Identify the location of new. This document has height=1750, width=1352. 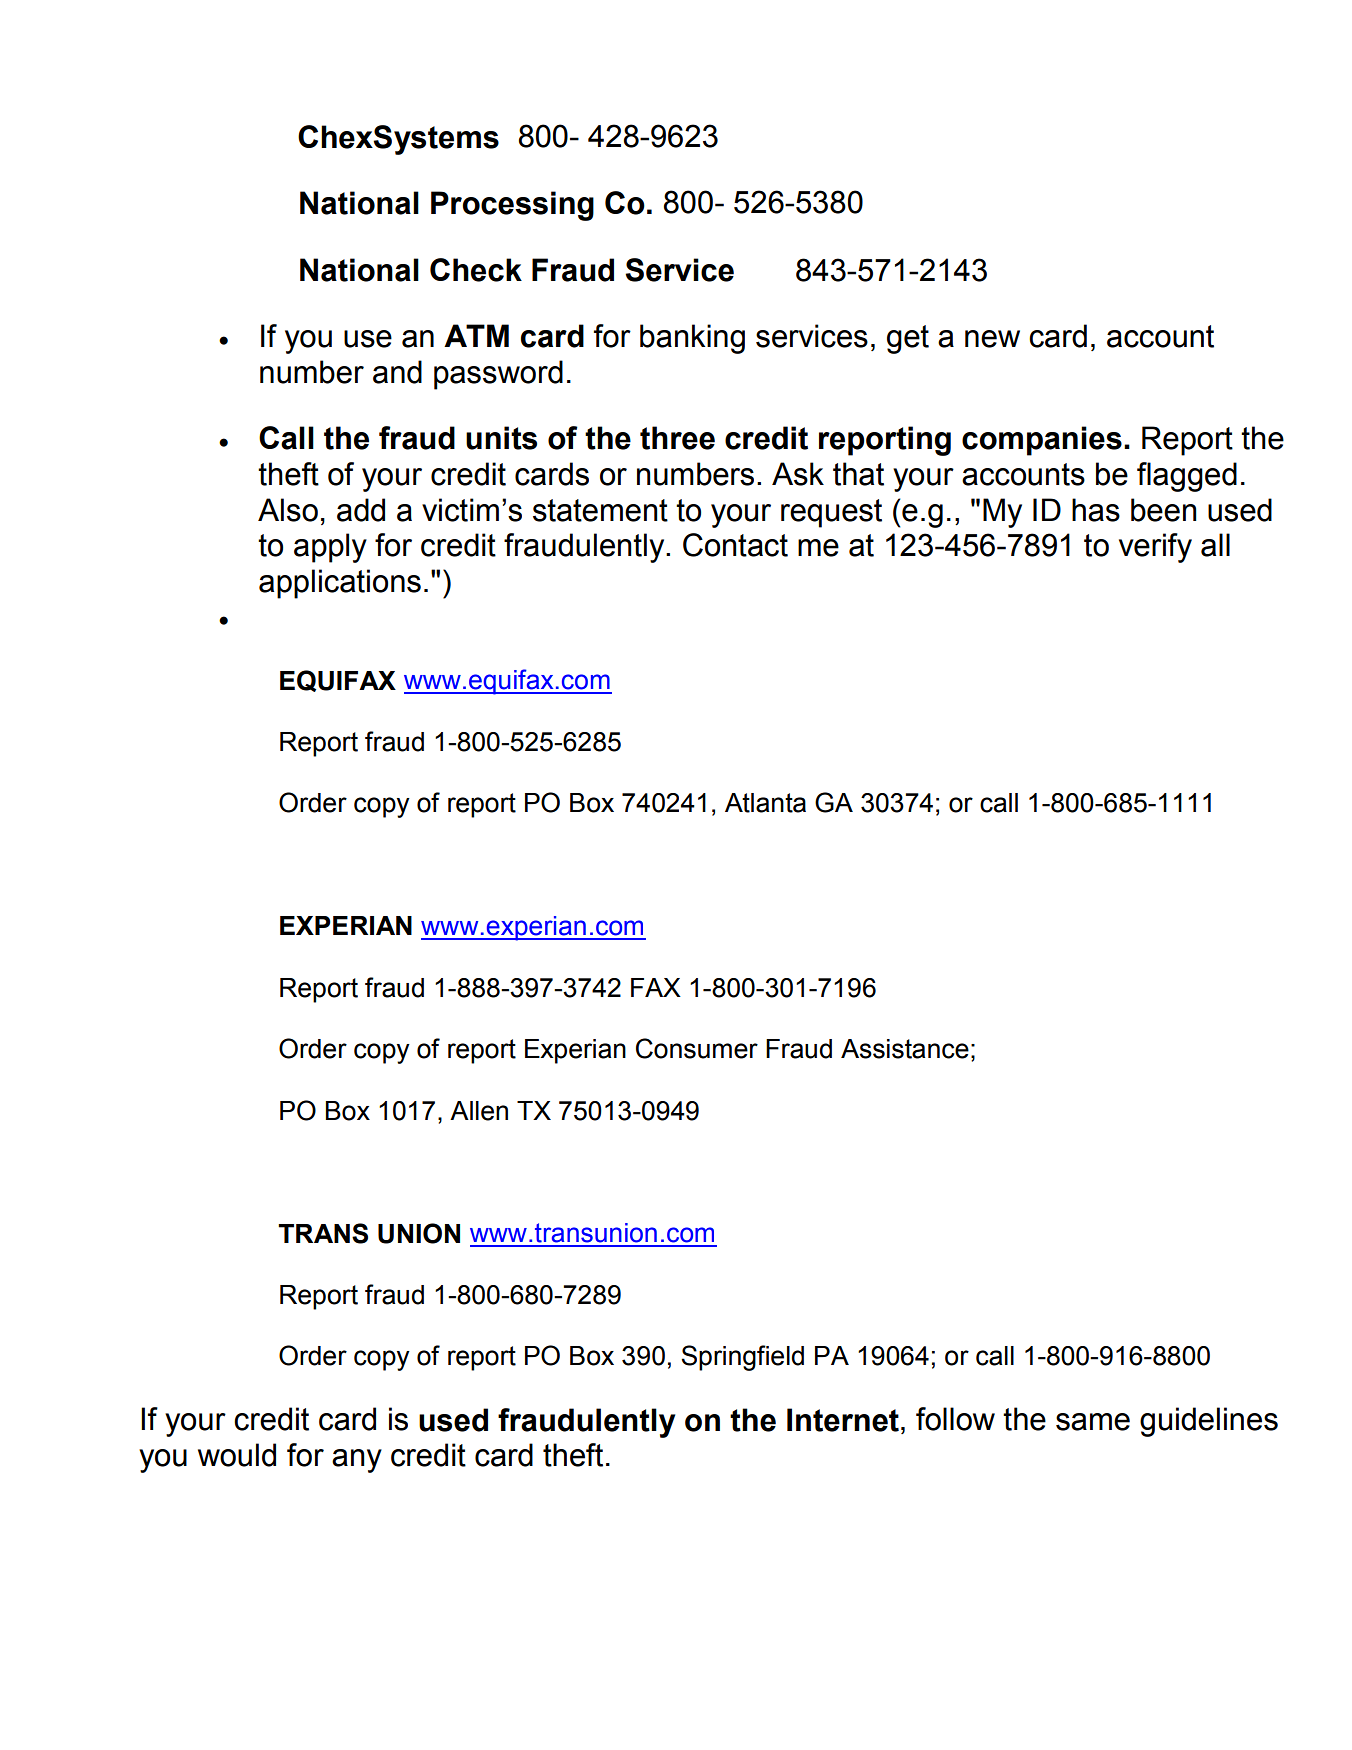
(992, 339).
